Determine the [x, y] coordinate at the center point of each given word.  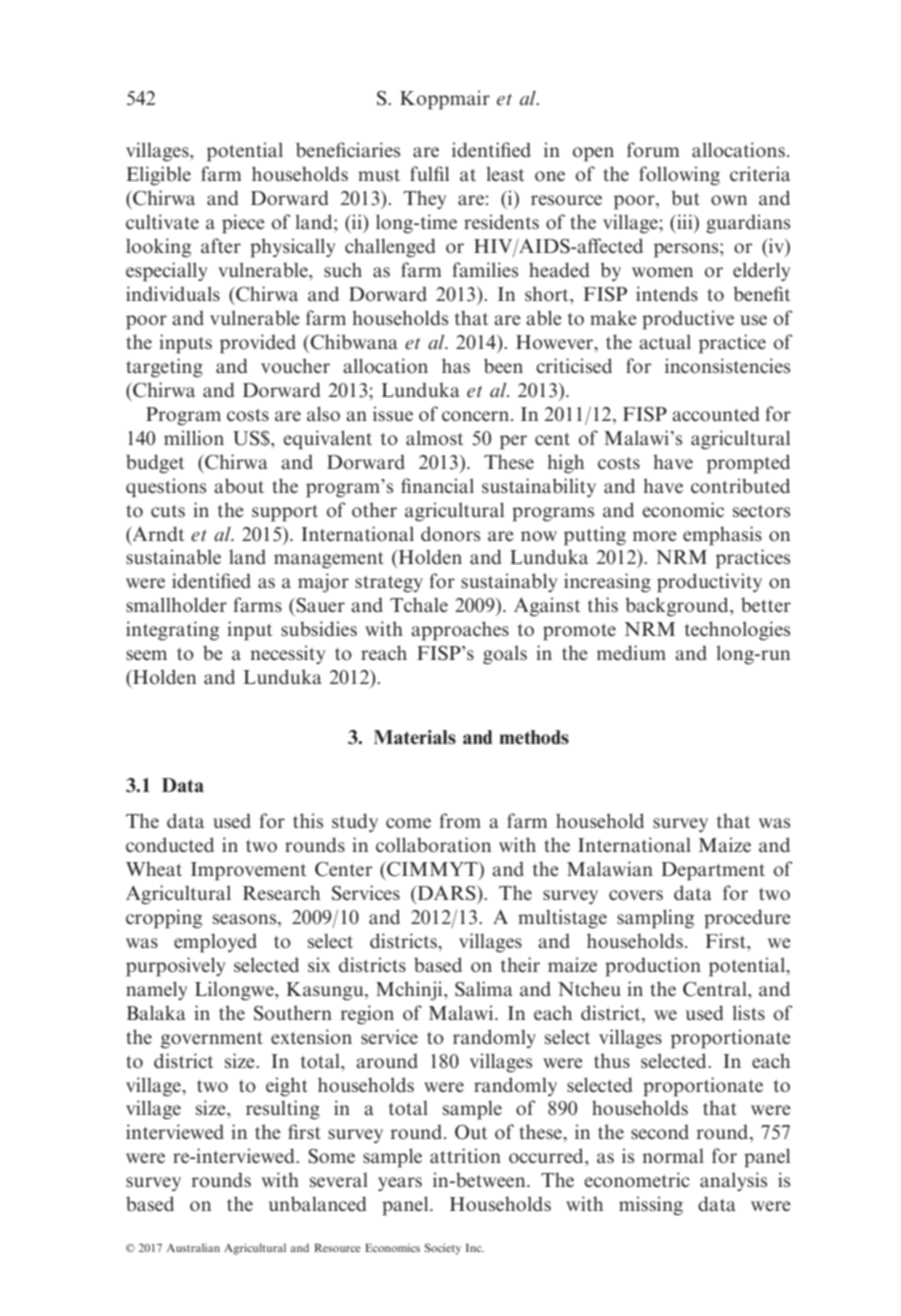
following [679, 176]
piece [243, 224]
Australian [193, 1247]
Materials [415, 737]
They [425, 199]
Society [443, 1249]
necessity [287, 654]
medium [631, 652]
